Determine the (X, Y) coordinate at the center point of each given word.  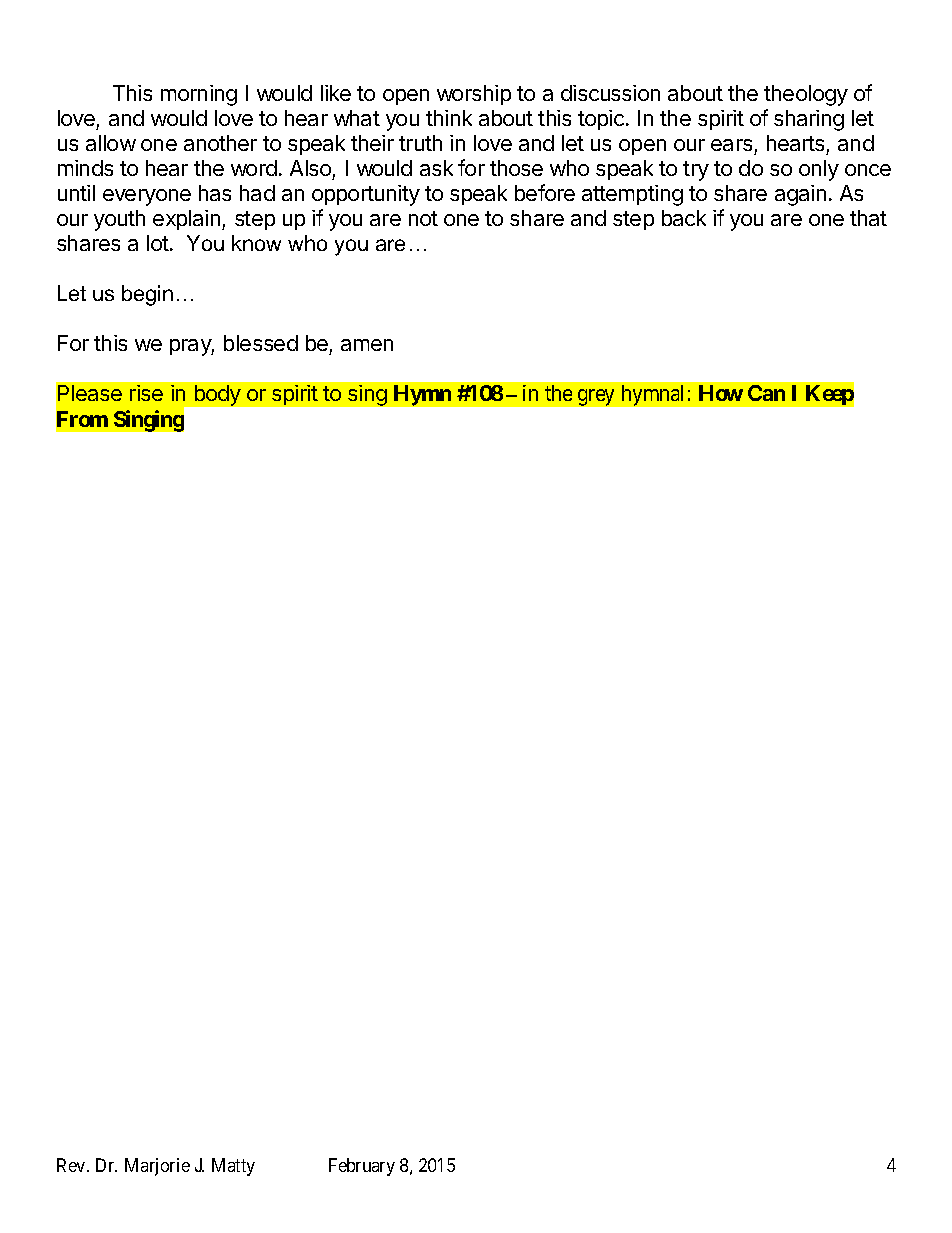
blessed (261, 343)
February (362, 1167)
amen (367, 345)
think (449, 118)
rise (146, 393)
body (218, 395)
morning (199, 95)
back (684, 218)
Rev (72, 1165)
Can (766, 393)
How (721, 393)
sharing (809, 120)
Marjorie (157, 1167)
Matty (233, 1167)
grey (596, 397)
